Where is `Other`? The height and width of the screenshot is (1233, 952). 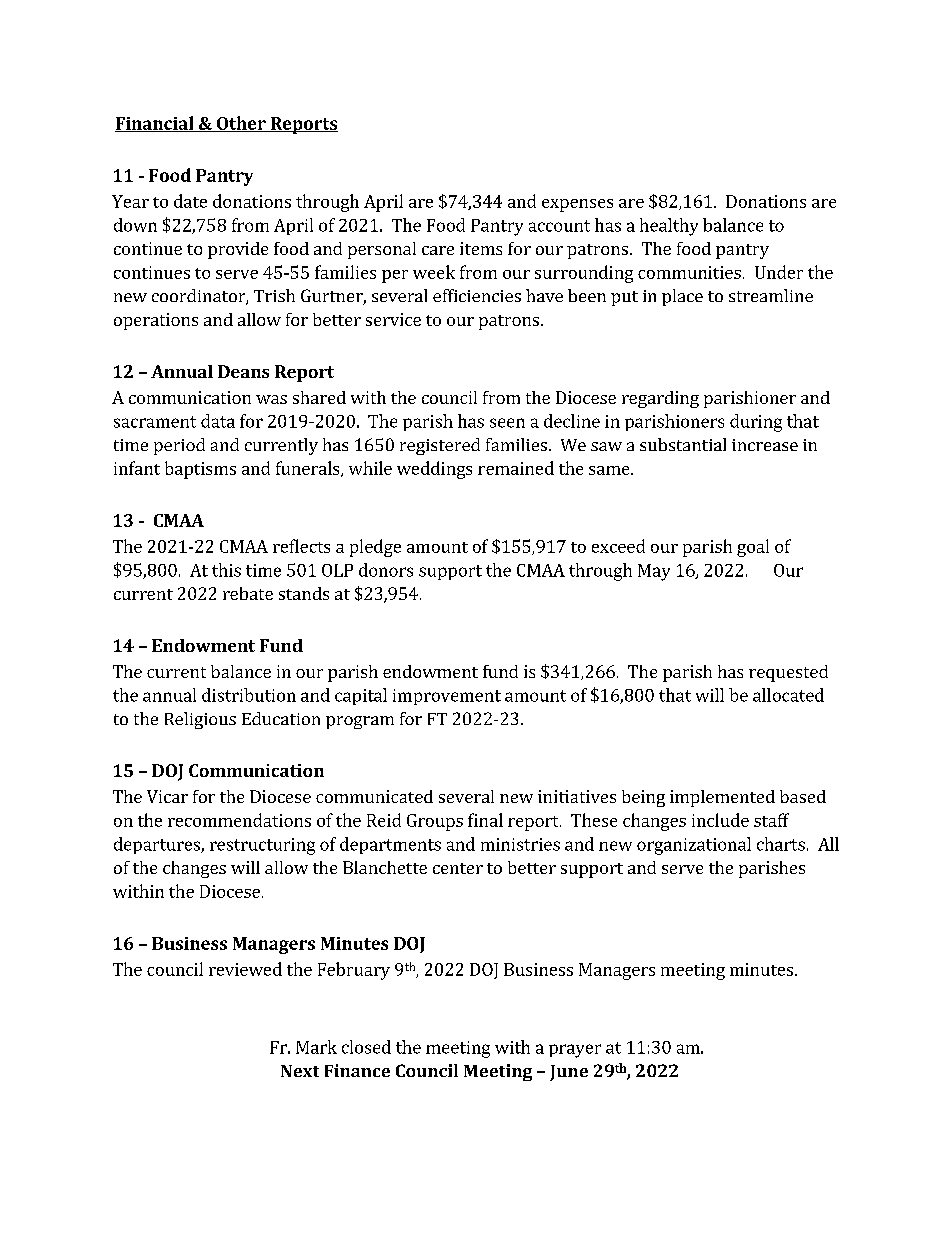 Other is located at coordinates (241, 124).
